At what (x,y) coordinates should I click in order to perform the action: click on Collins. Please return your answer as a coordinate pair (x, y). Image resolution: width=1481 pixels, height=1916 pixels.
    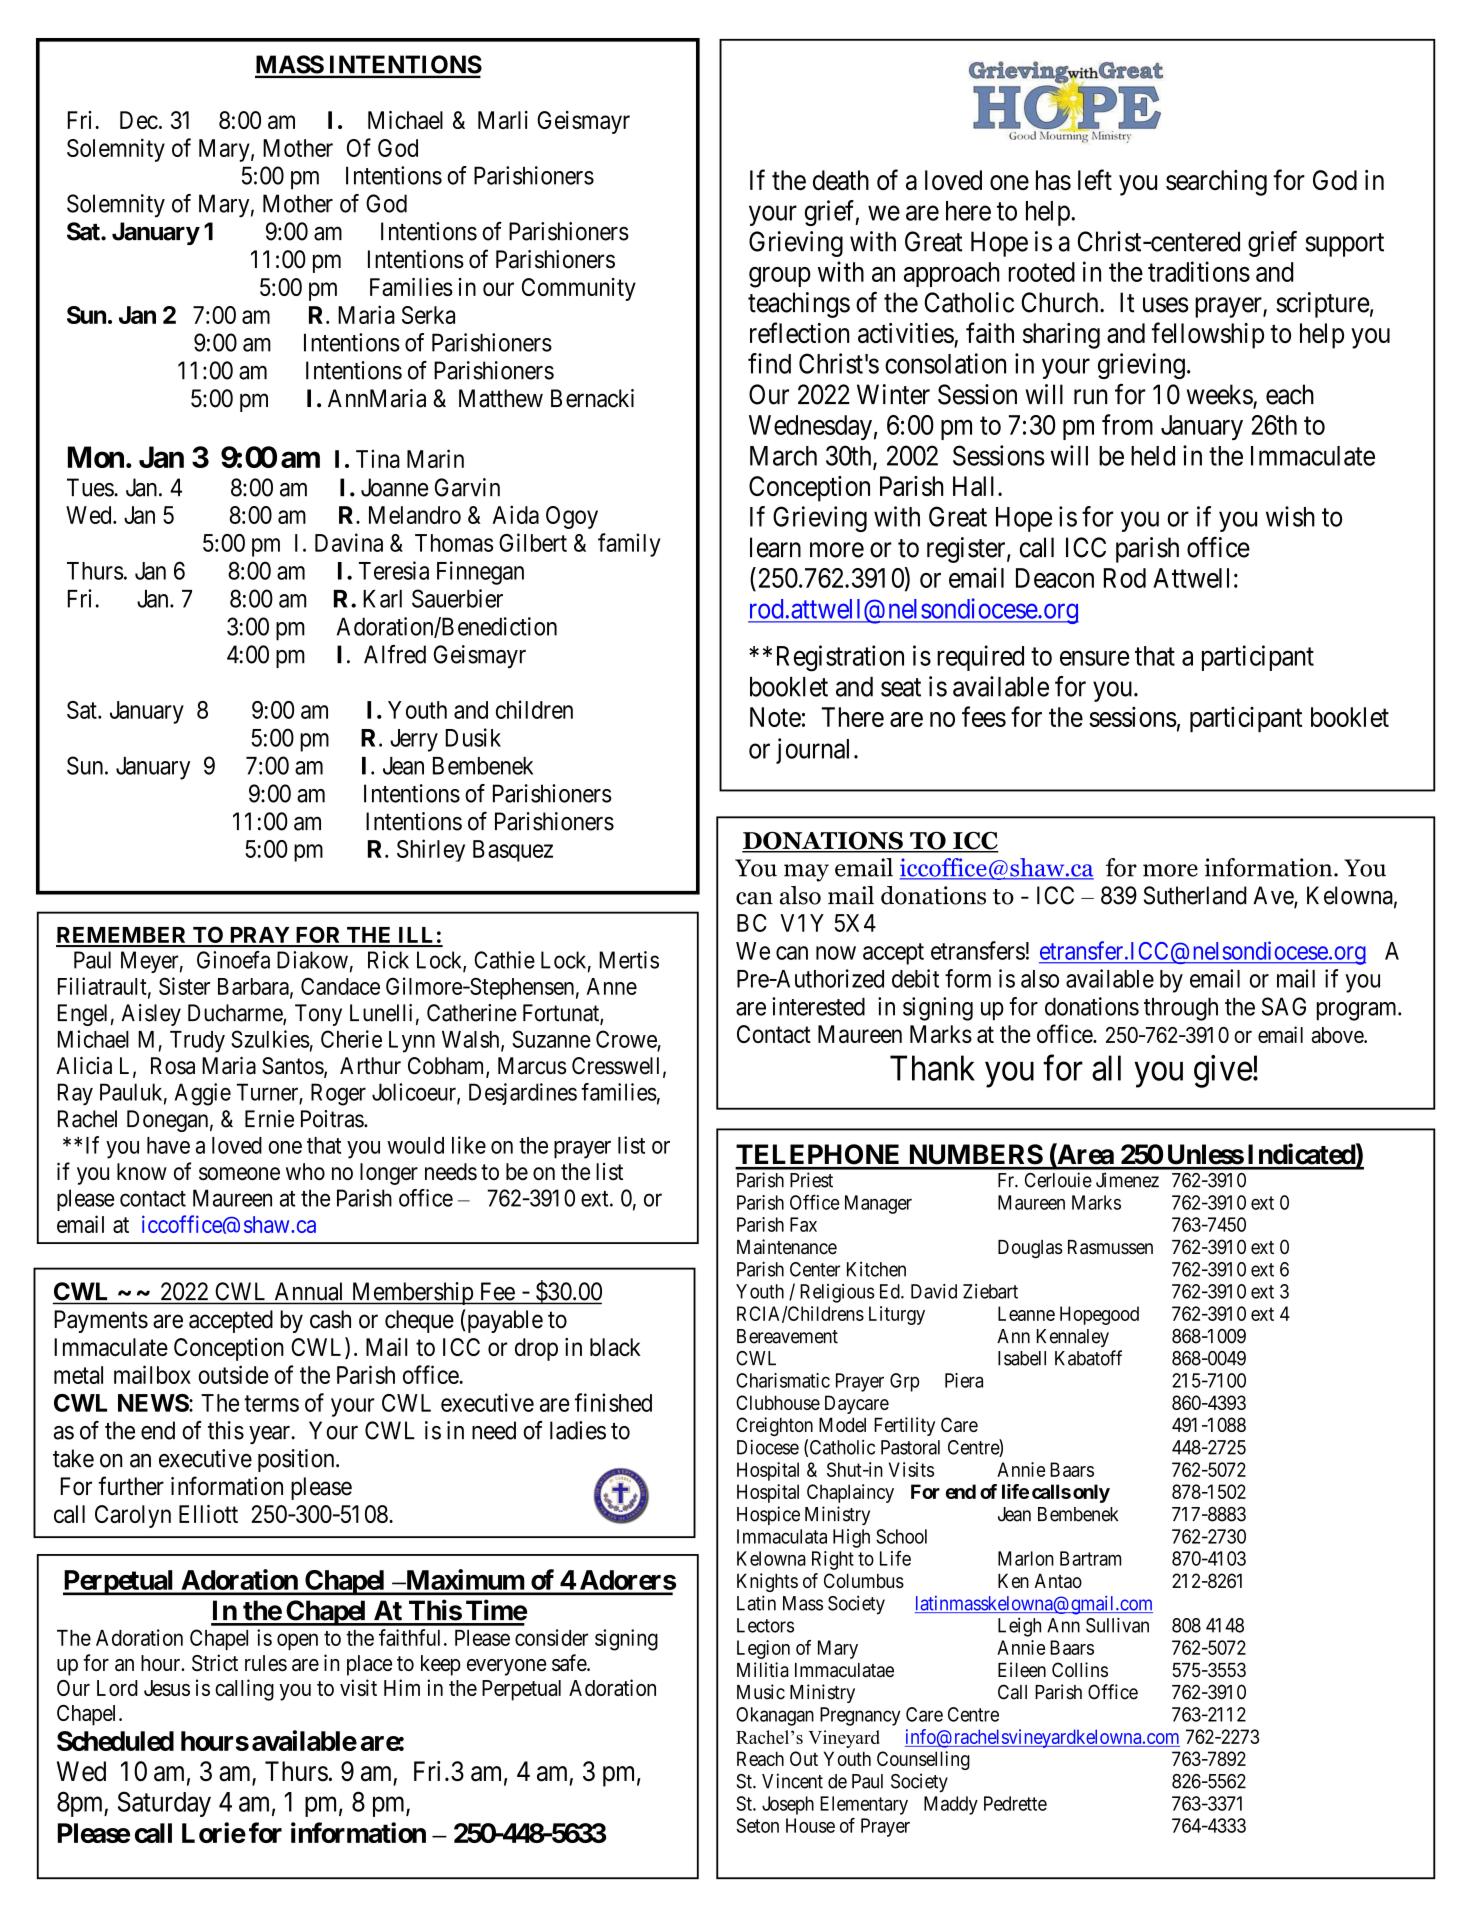
    Looking at the image, I should click on (1080, 1670).
